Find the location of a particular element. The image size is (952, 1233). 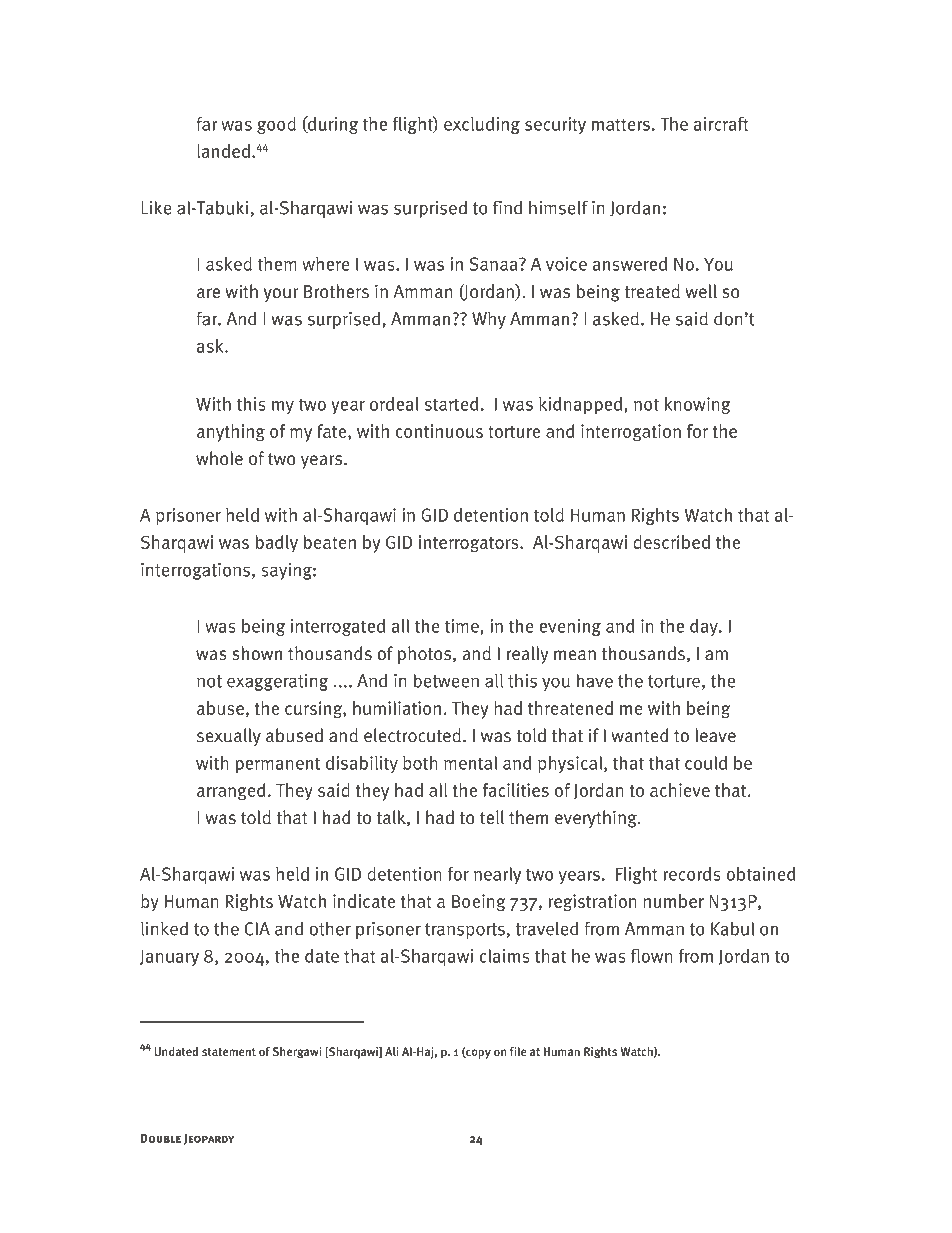

aircraft is located at coordinates (721, 124).
